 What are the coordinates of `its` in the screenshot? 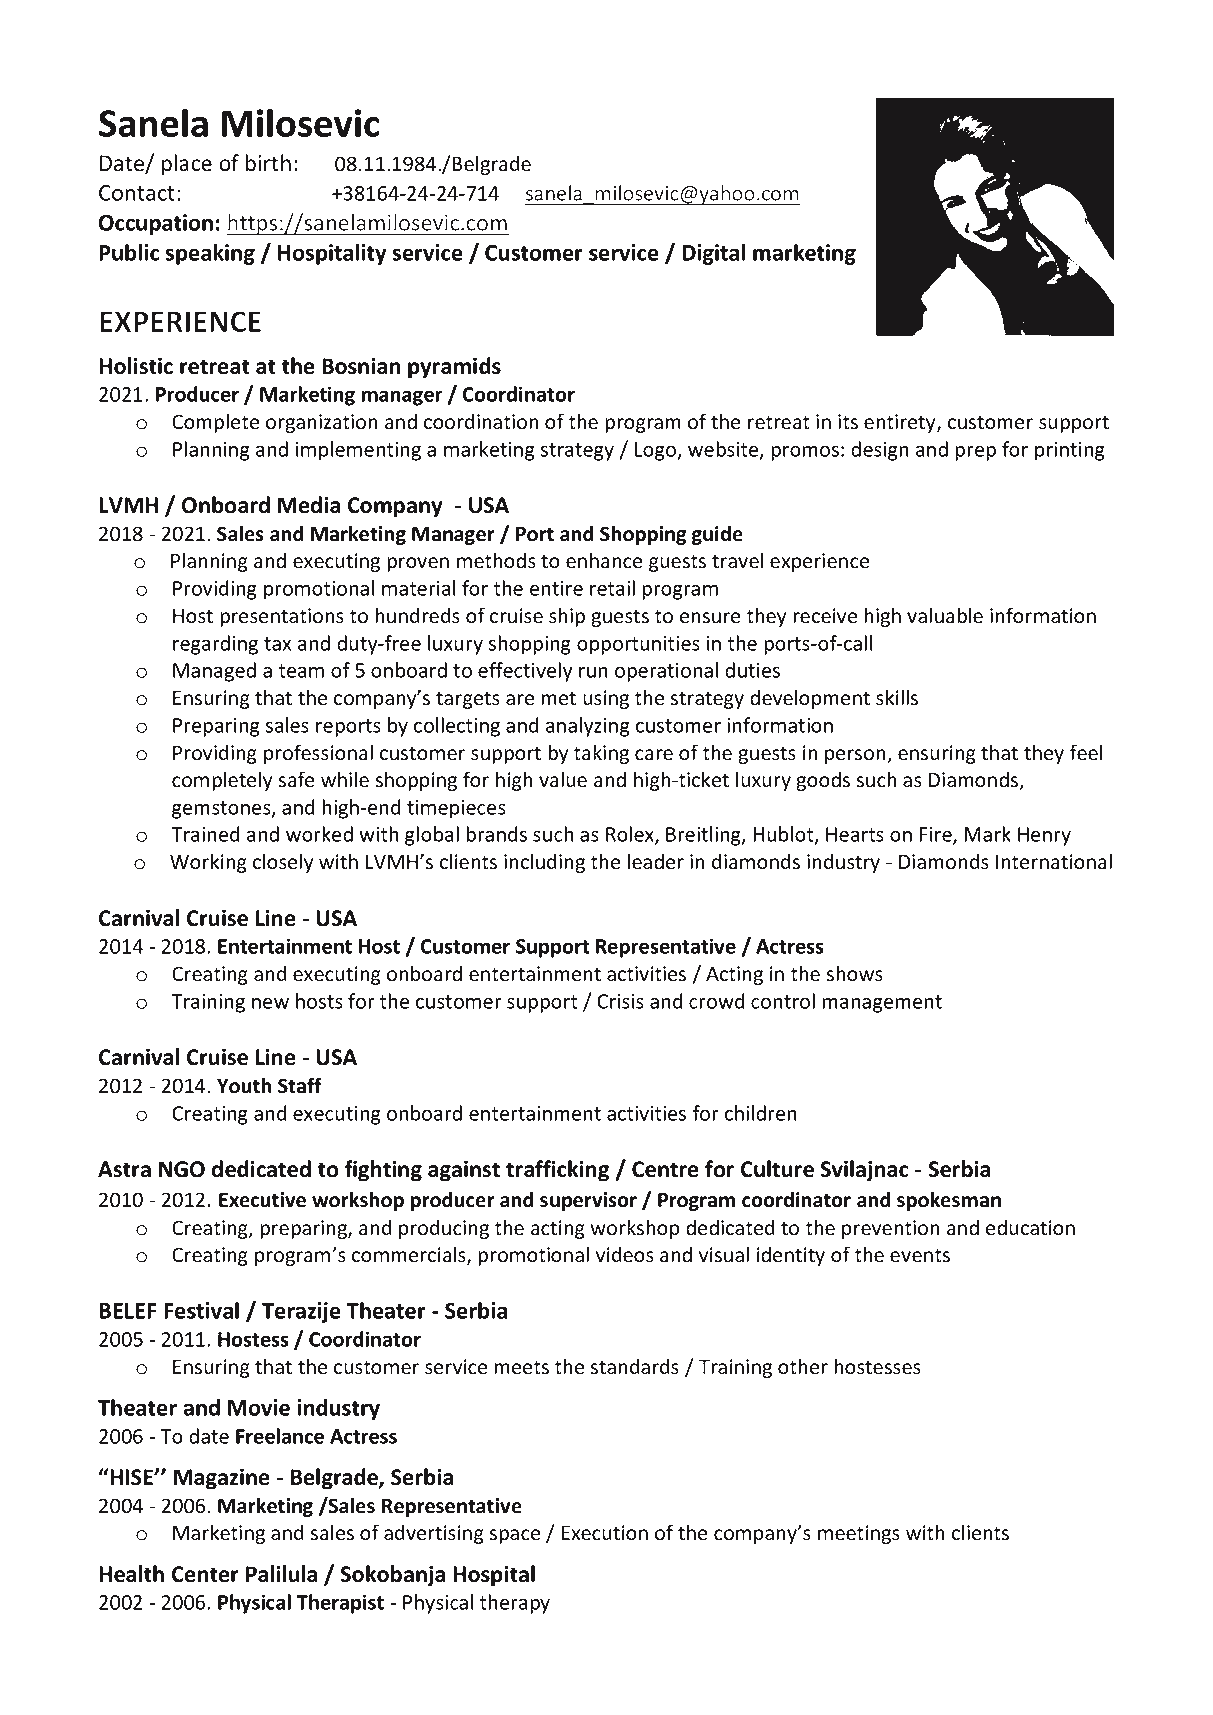 It's located at (848, 422).
